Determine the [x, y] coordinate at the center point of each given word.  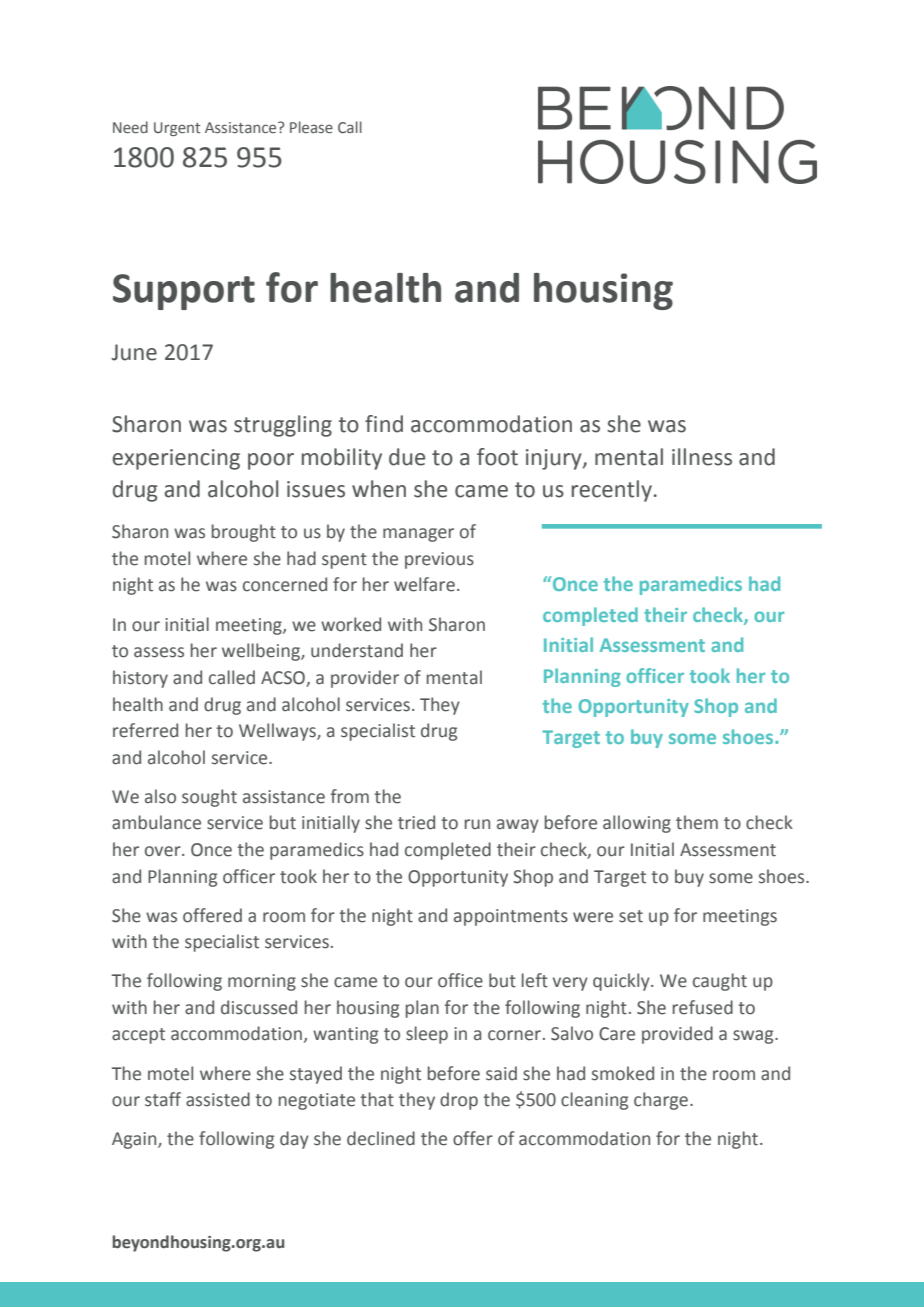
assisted [218, 1099]
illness [702, 457]
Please [311, 127]
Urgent [177, 129]
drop [459, 1101]
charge [662, 1101]
